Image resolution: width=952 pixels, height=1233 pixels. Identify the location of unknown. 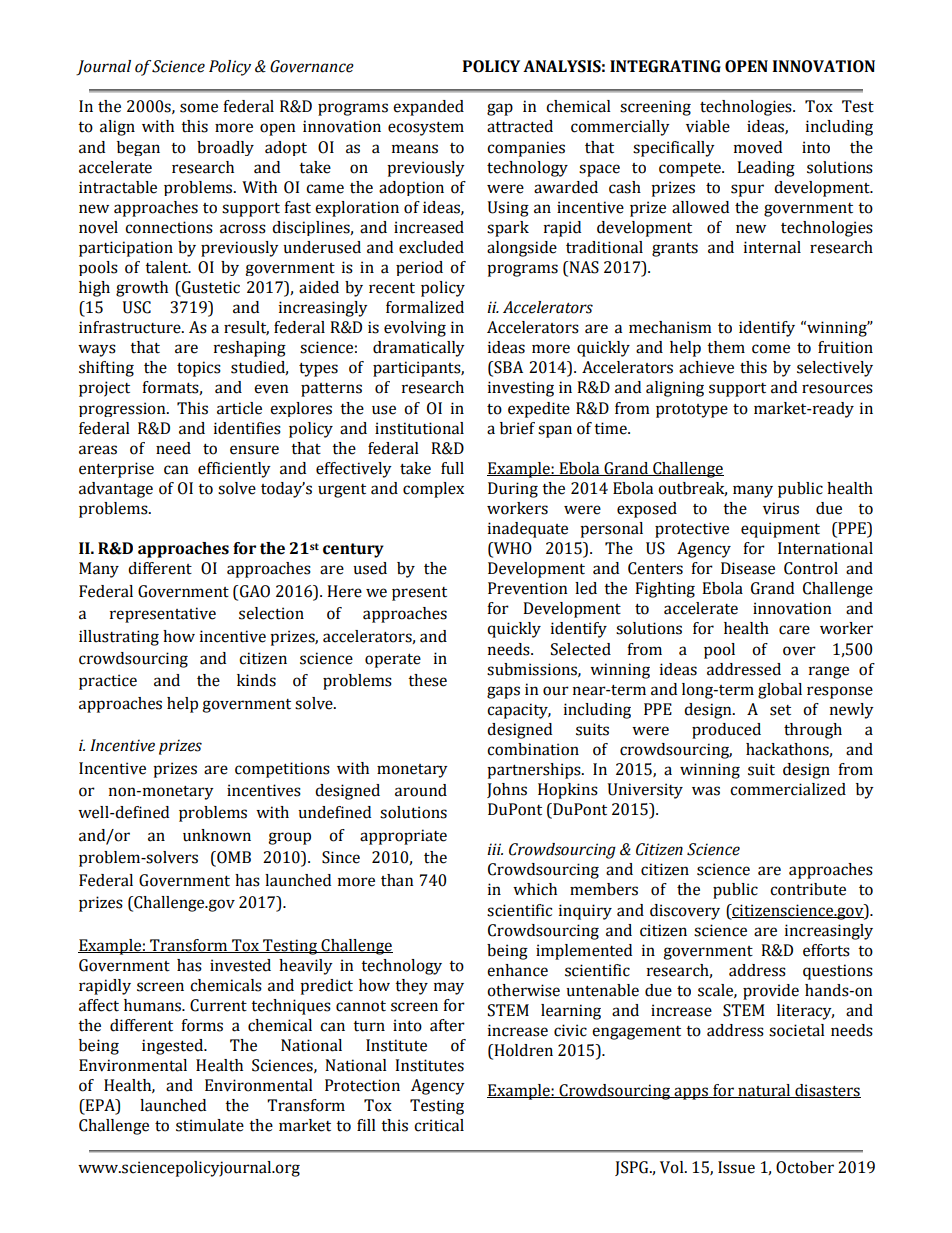
(217, 835).
